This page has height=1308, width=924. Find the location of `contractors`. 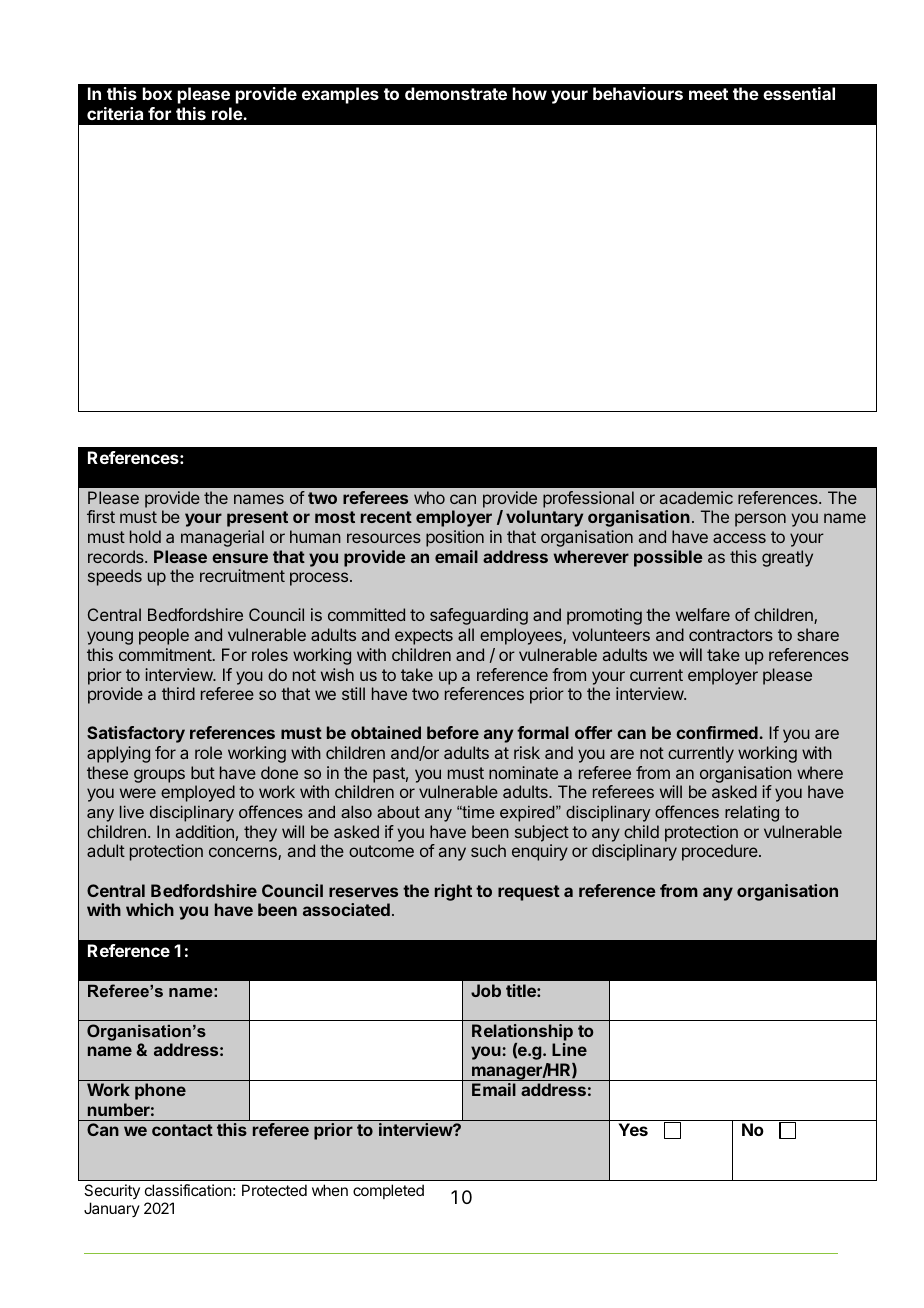

contractors is located at coordinates (731, 635).
